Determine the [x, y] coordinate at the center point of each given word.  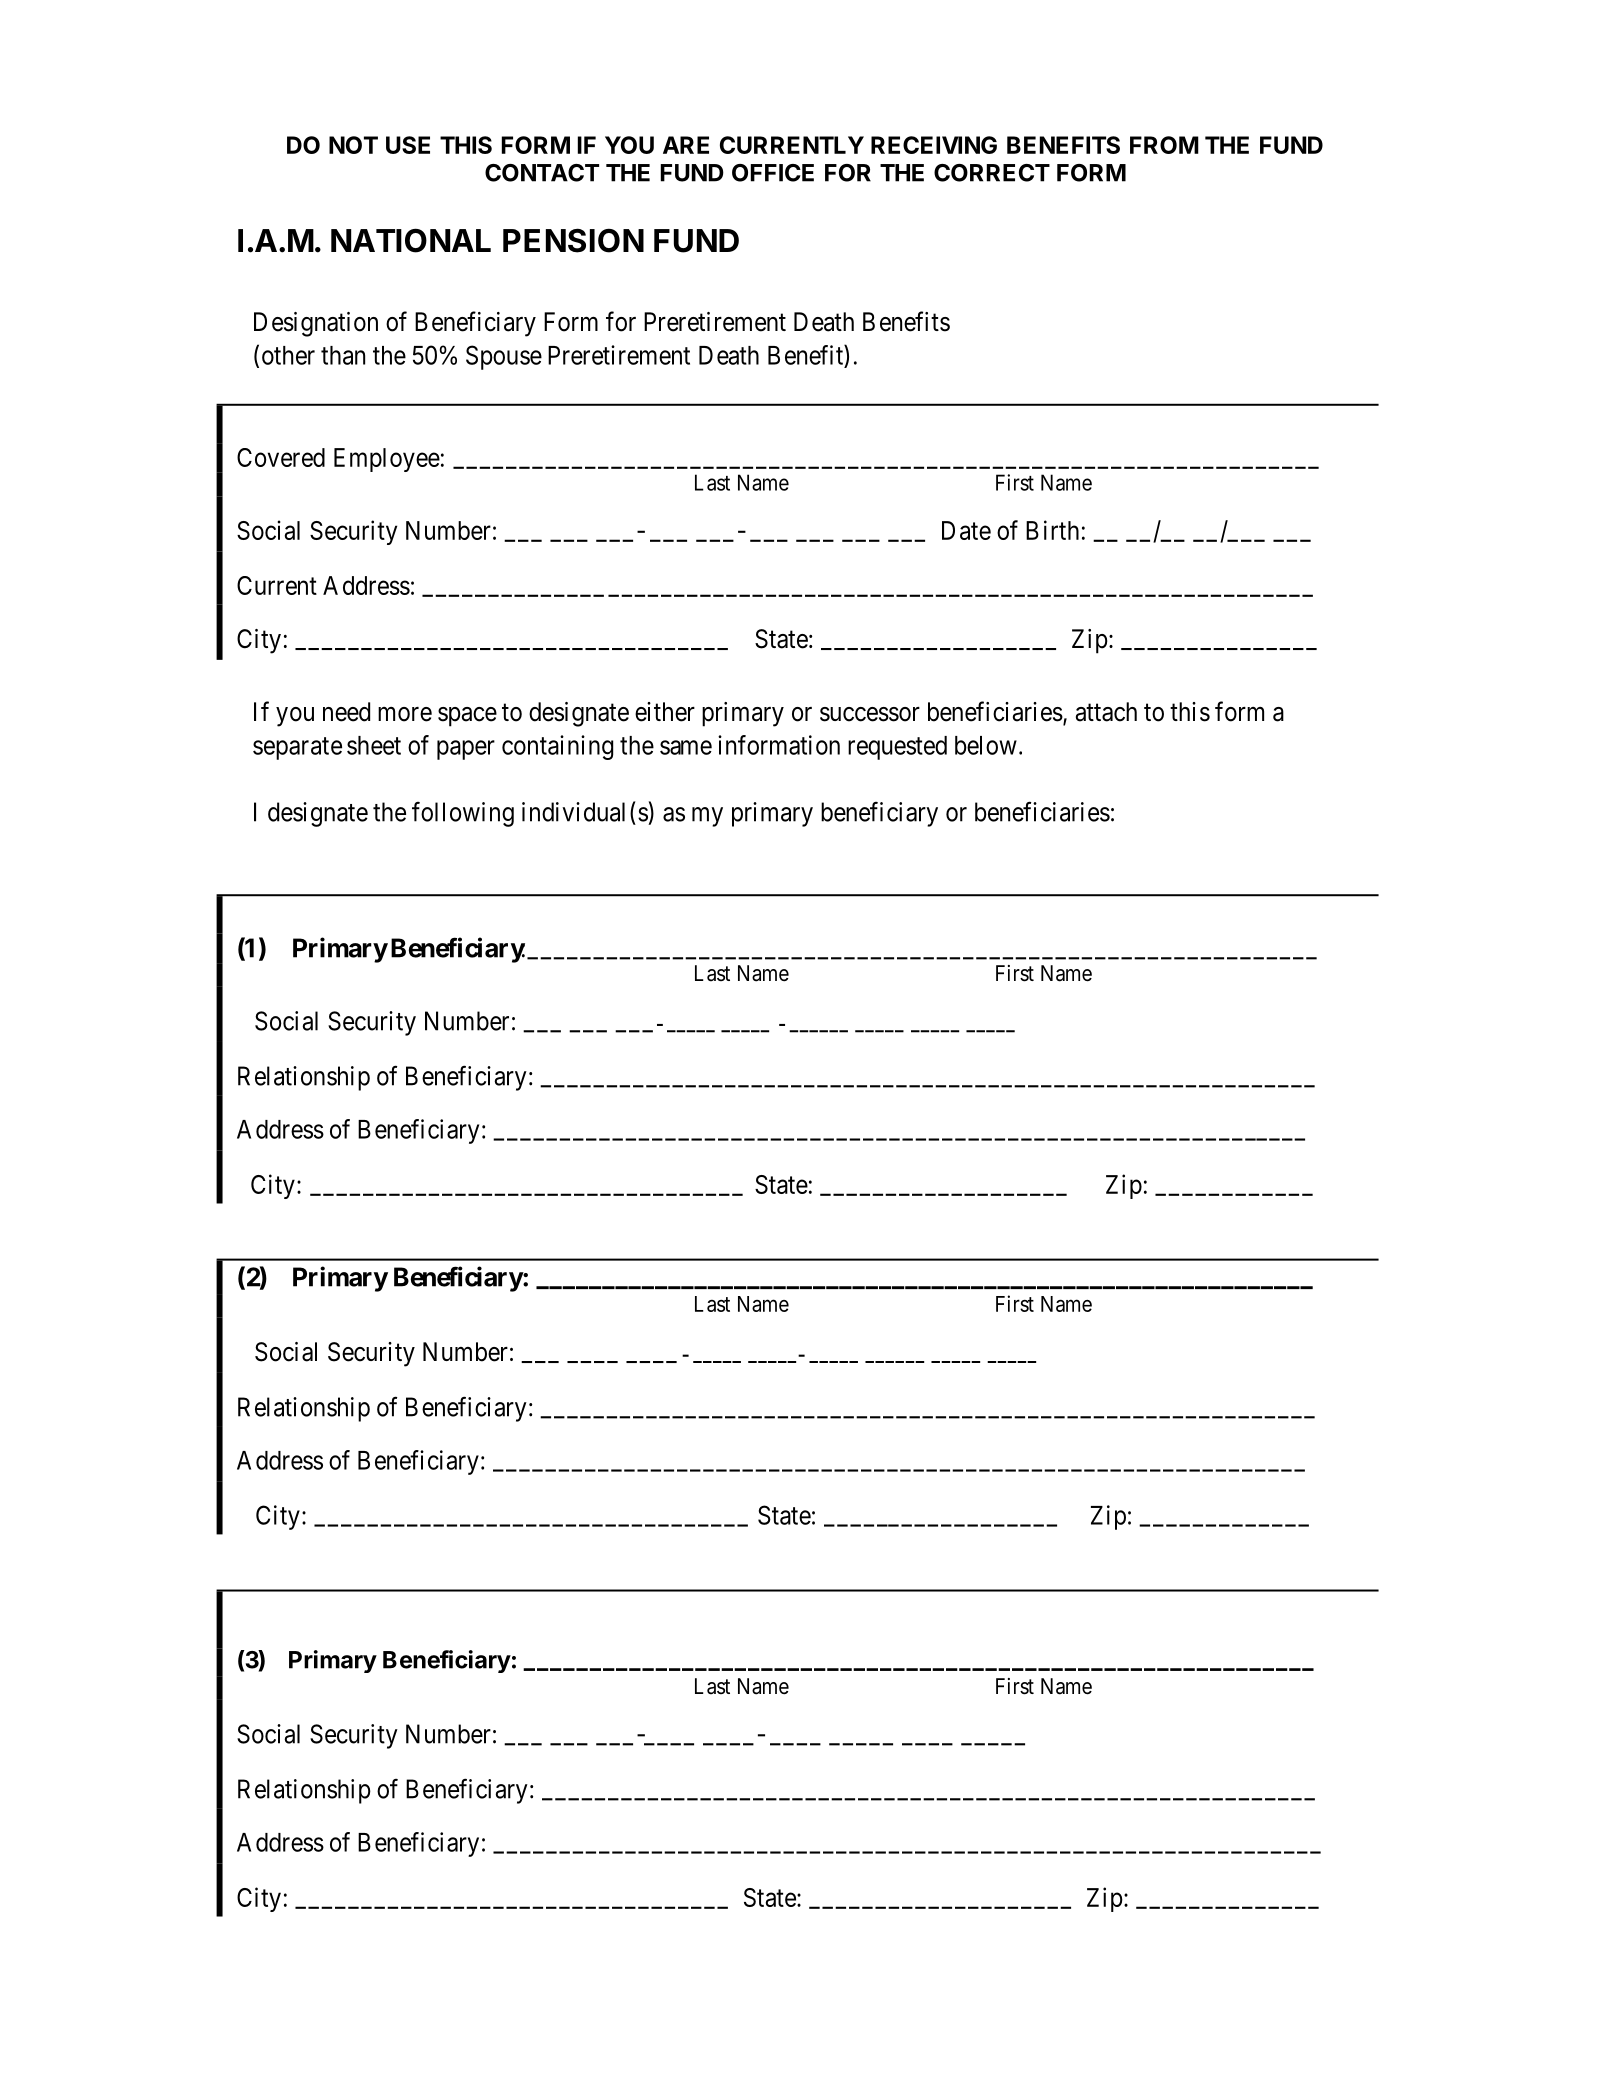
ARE [686, 145]
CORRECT [992, 173]
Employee [387, 460]
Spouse [504, 357]
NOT [353, 145]
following [463, 814]
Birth [1052, 530]
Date [966, 530]
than [343, 355]
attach [1106, 712]
